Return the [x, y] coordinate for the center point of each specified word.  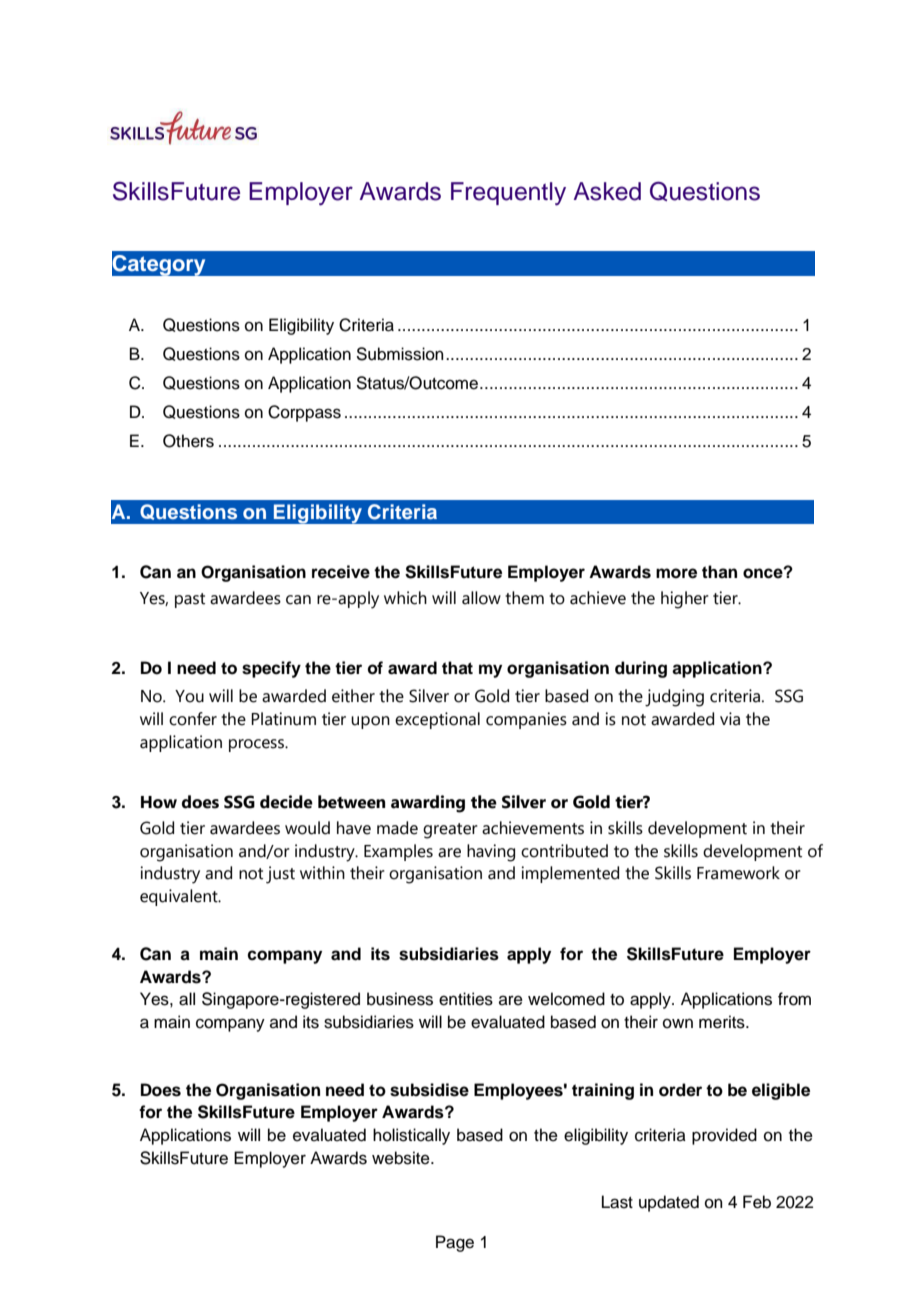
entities [466, 999]
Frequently [508, 194]
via [730, 719]
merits [723, 1022]
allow [481, 598]
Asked [607, 191]
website [402, 1158]
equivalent [180, 897]
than [719, 572]
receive [341, 572]
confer [193, 719]
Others [188, 441]
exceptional [437, 720]
